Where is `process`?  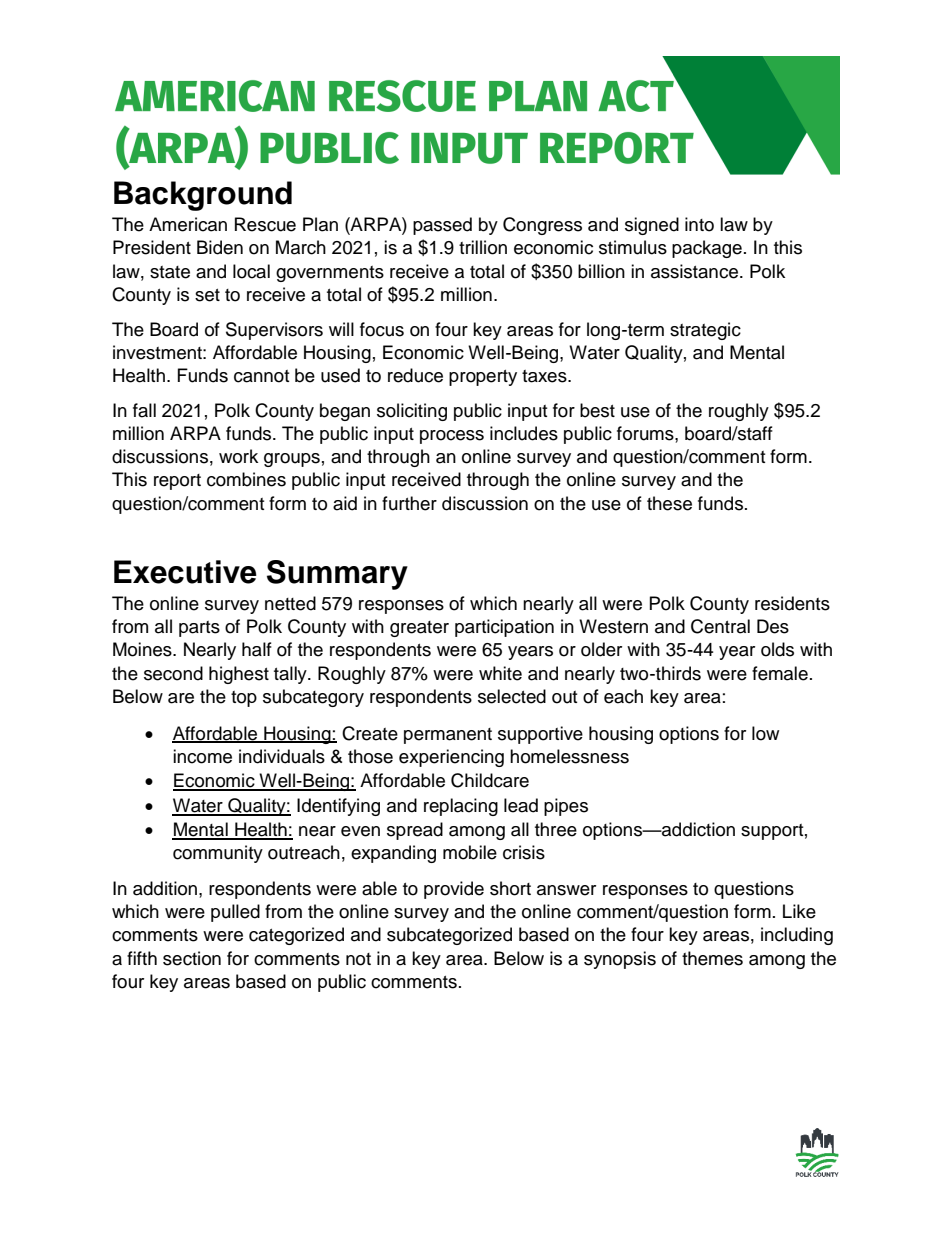 process is located at coordinates (452, 437).
